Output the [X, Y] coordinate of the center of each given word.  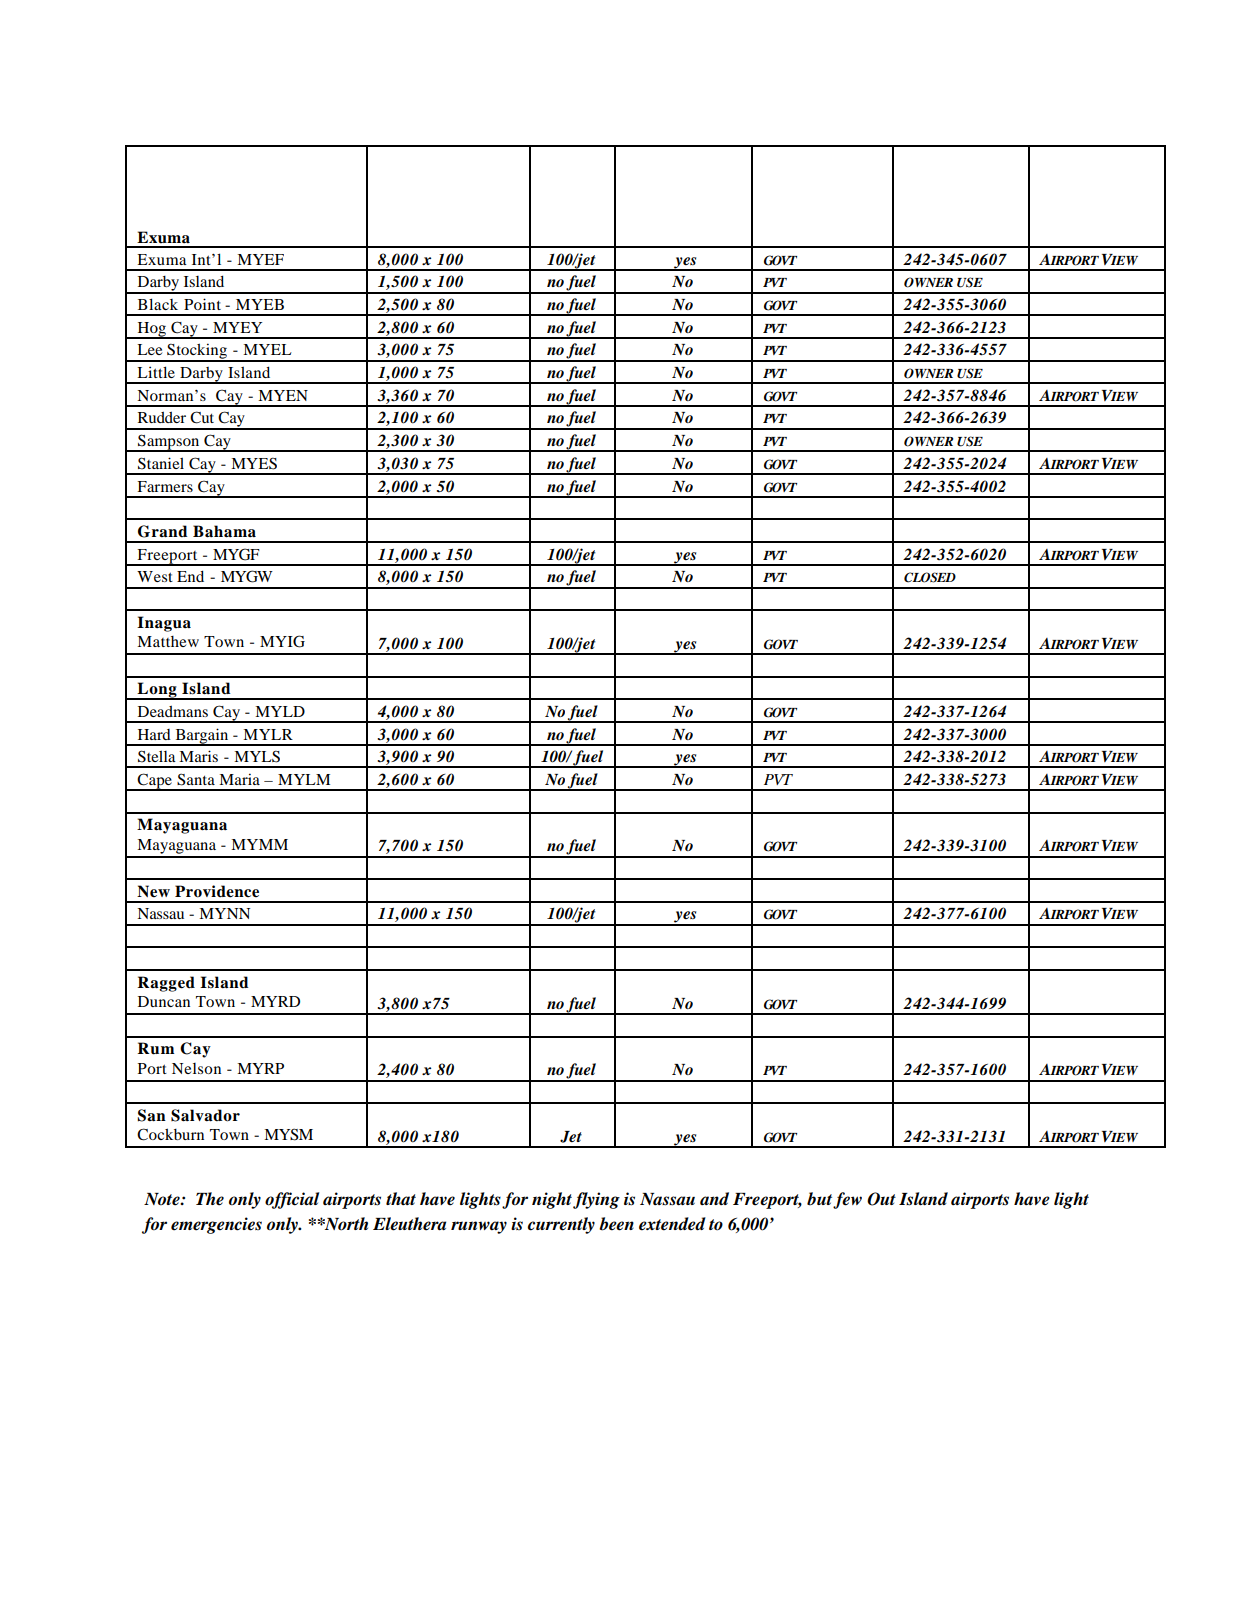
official [292, 1200]
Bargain [202, 737]
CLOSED [930, 577]
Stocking [197, 352]
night [552, 1200]
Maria [239, 779]
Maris [198, 756]
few [847, 1200]
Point [202, 304]
